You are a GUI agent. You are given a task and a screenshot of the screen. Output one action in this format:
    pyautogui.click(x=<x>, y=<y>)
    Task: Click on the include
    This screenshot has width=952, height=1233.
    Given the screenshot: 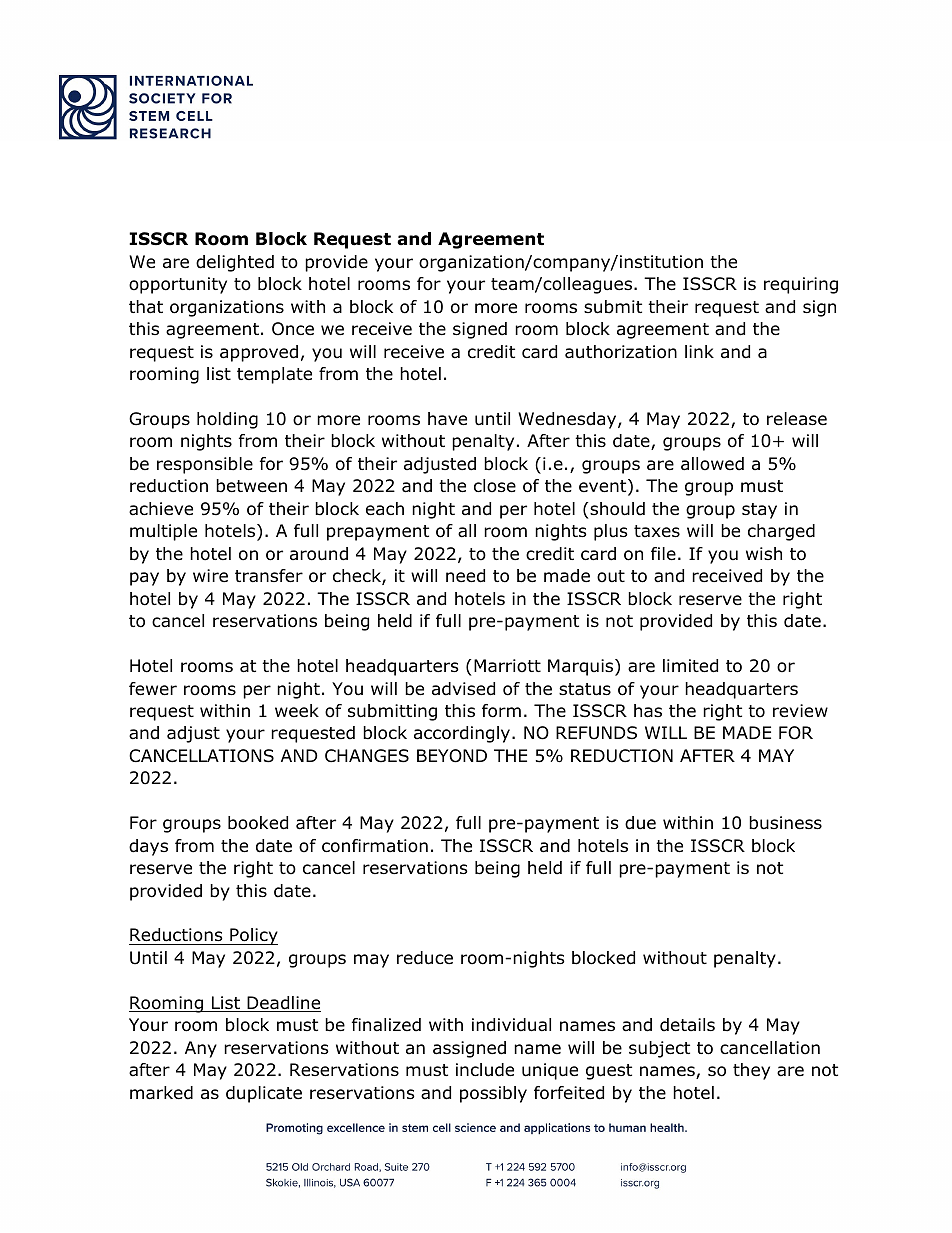 What is the action you would take?
    pyautogui.click(x=485, y=1070)
